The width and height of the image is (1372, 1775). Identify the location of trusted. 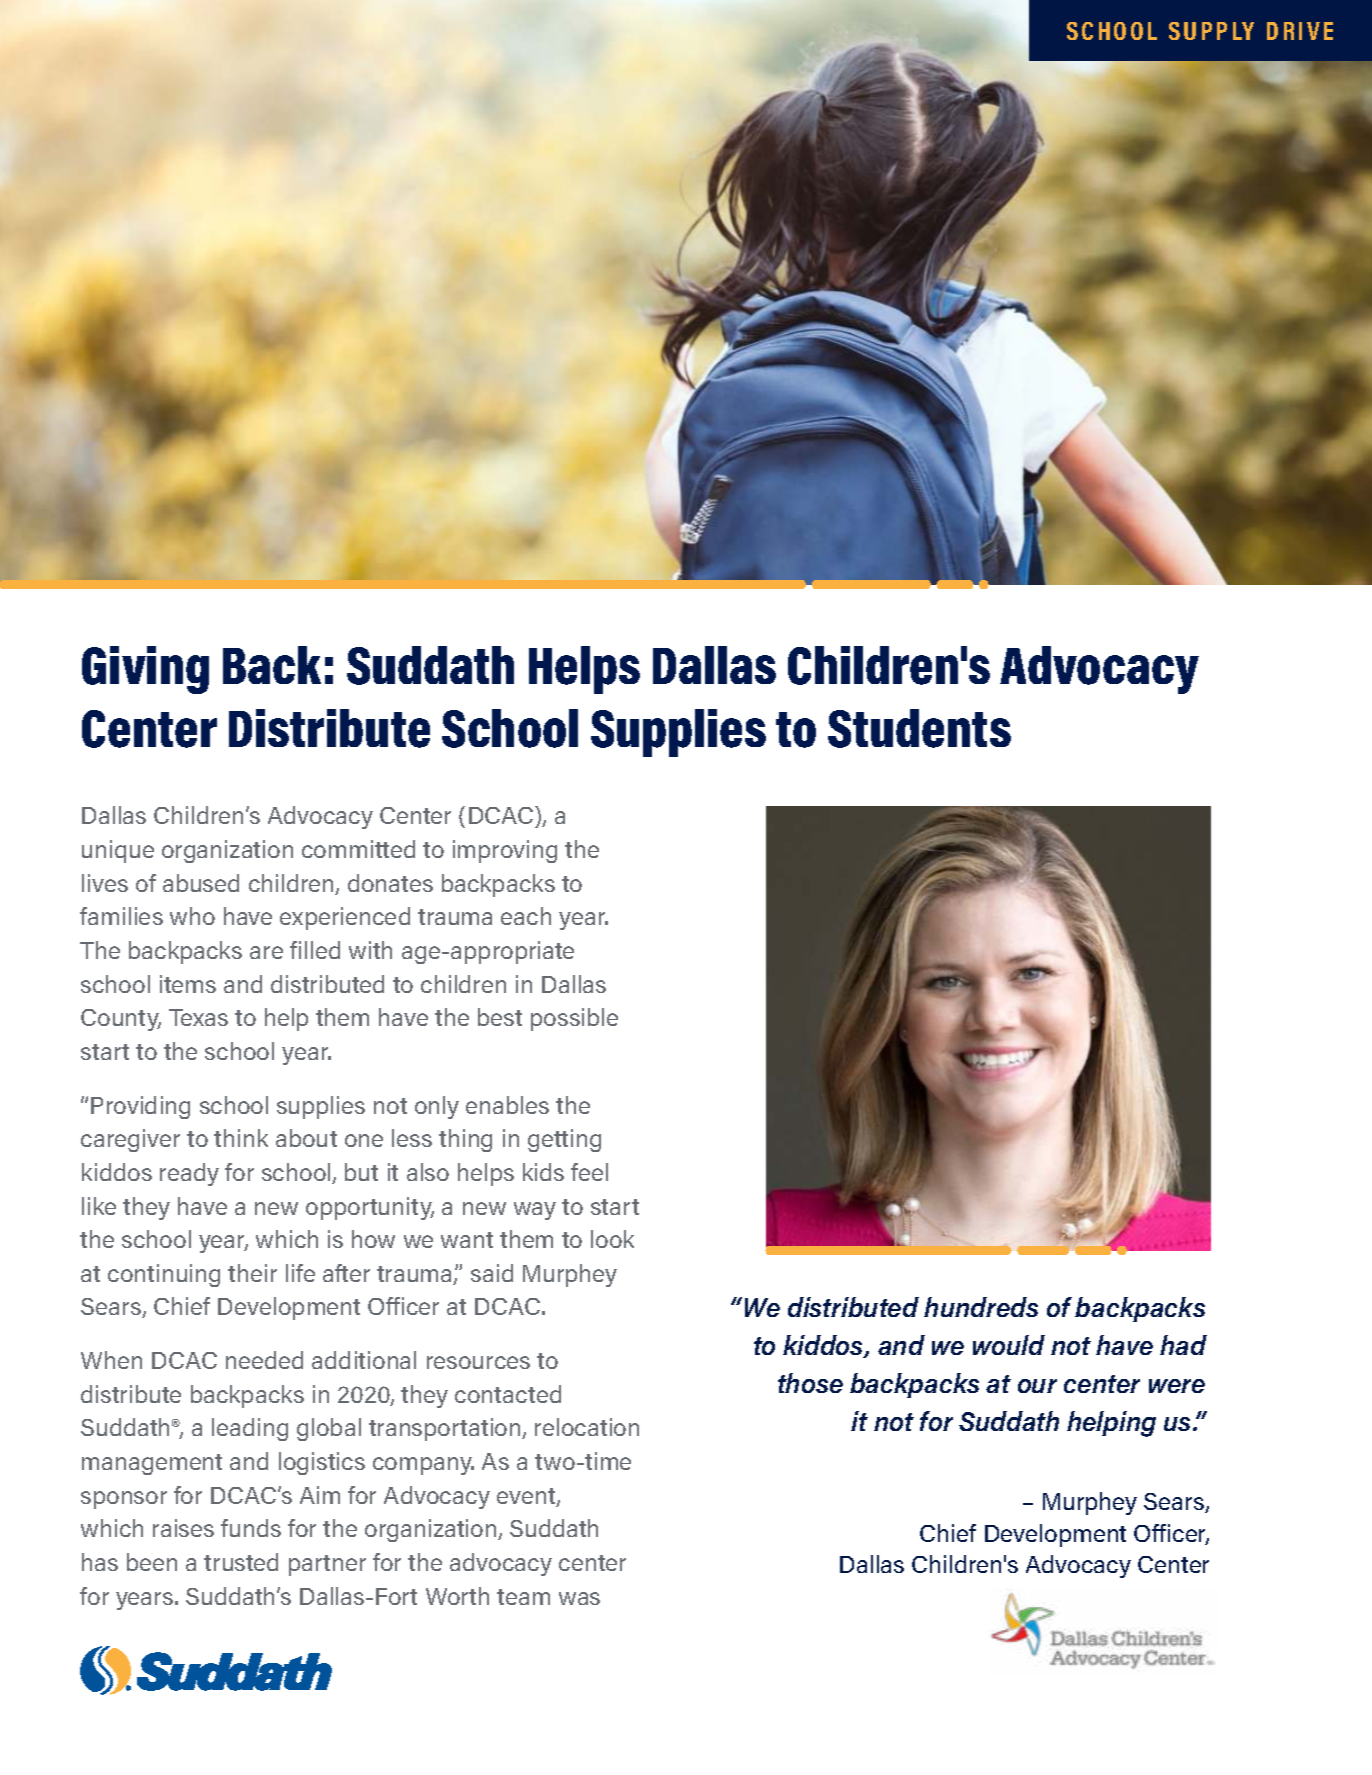
(241, 1562).
